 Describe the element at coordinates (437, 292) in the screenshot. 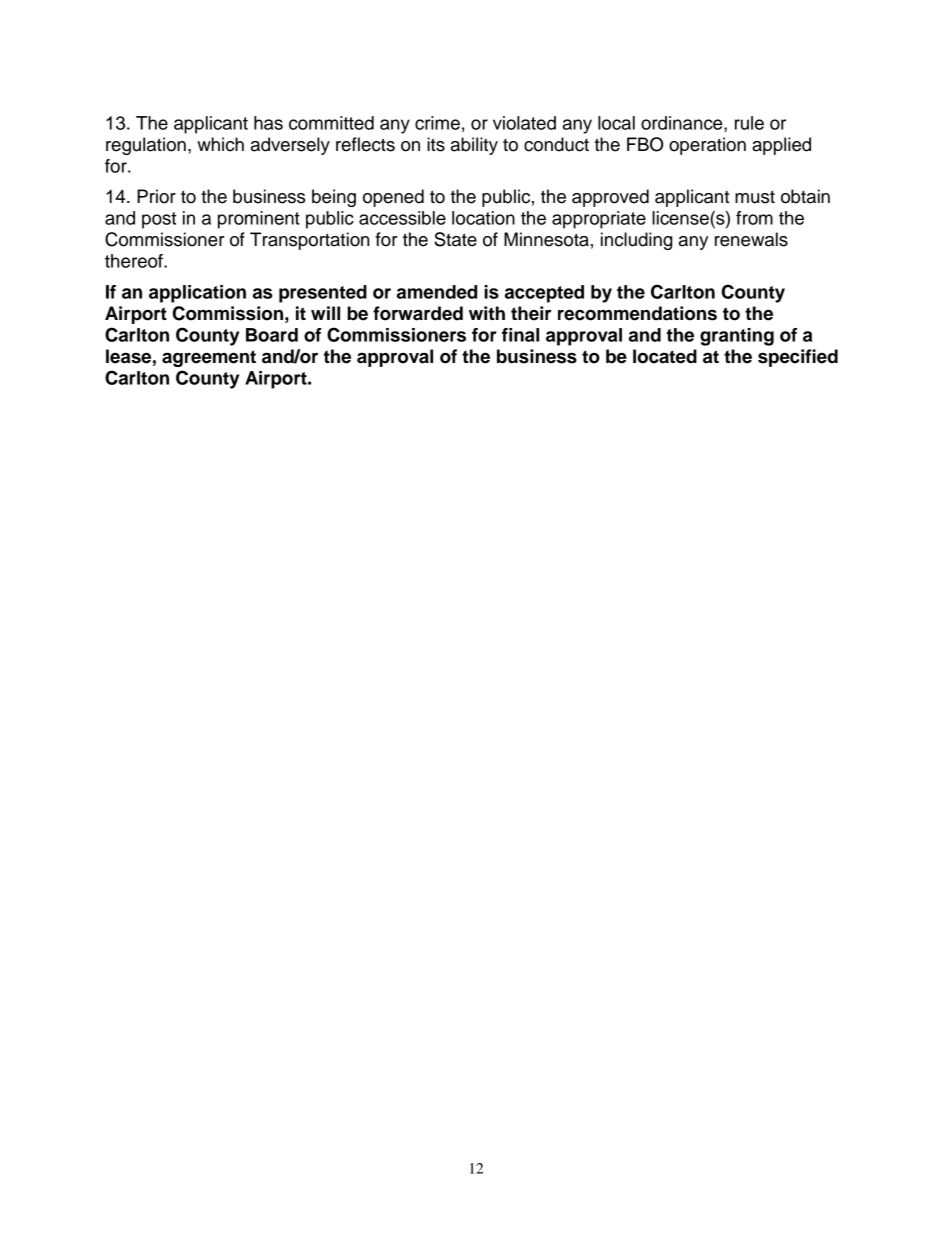

I see `amended` at that location.
